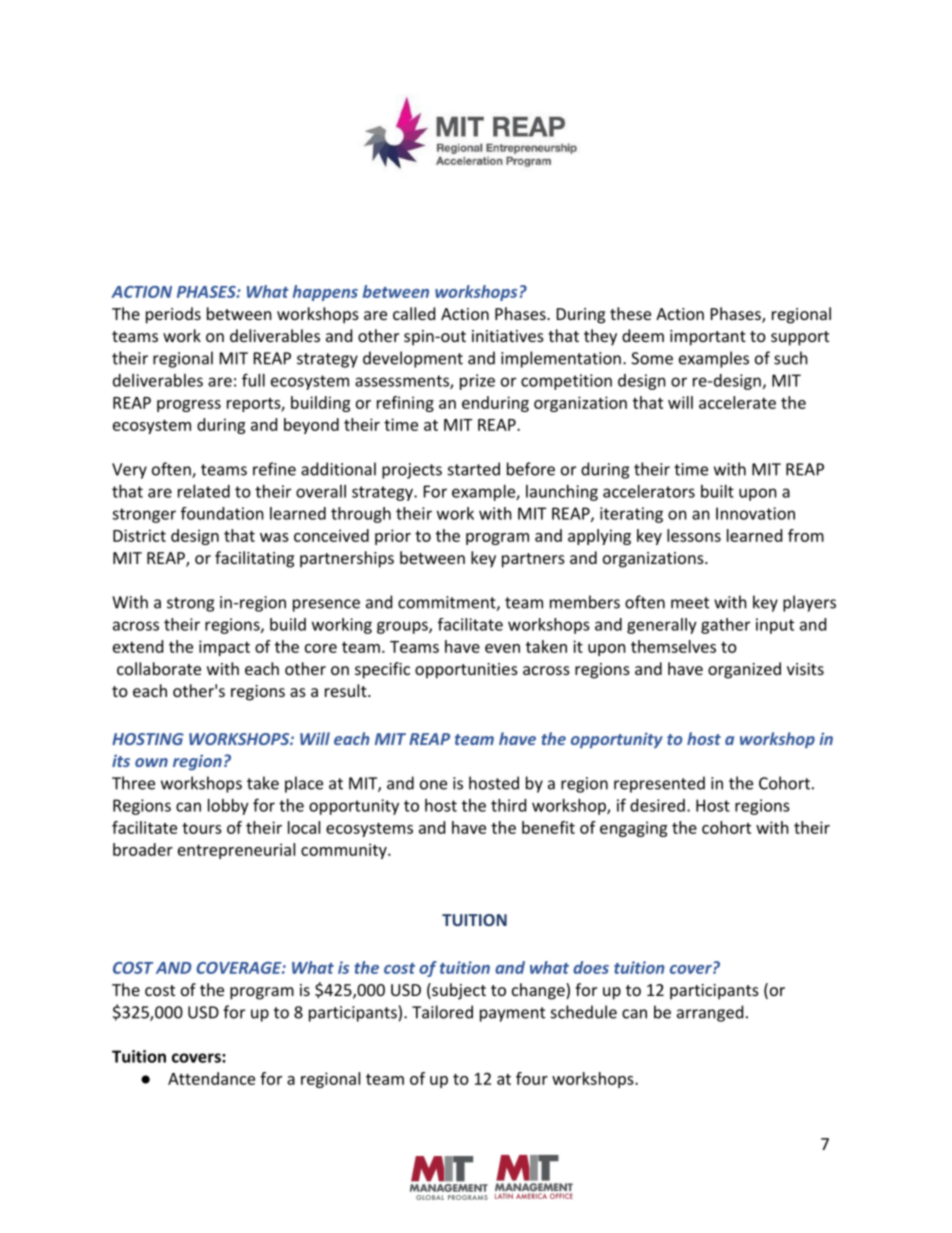  Describe the element at coordinates (657, 805) in the screenshot. I see `desired` at that location.
